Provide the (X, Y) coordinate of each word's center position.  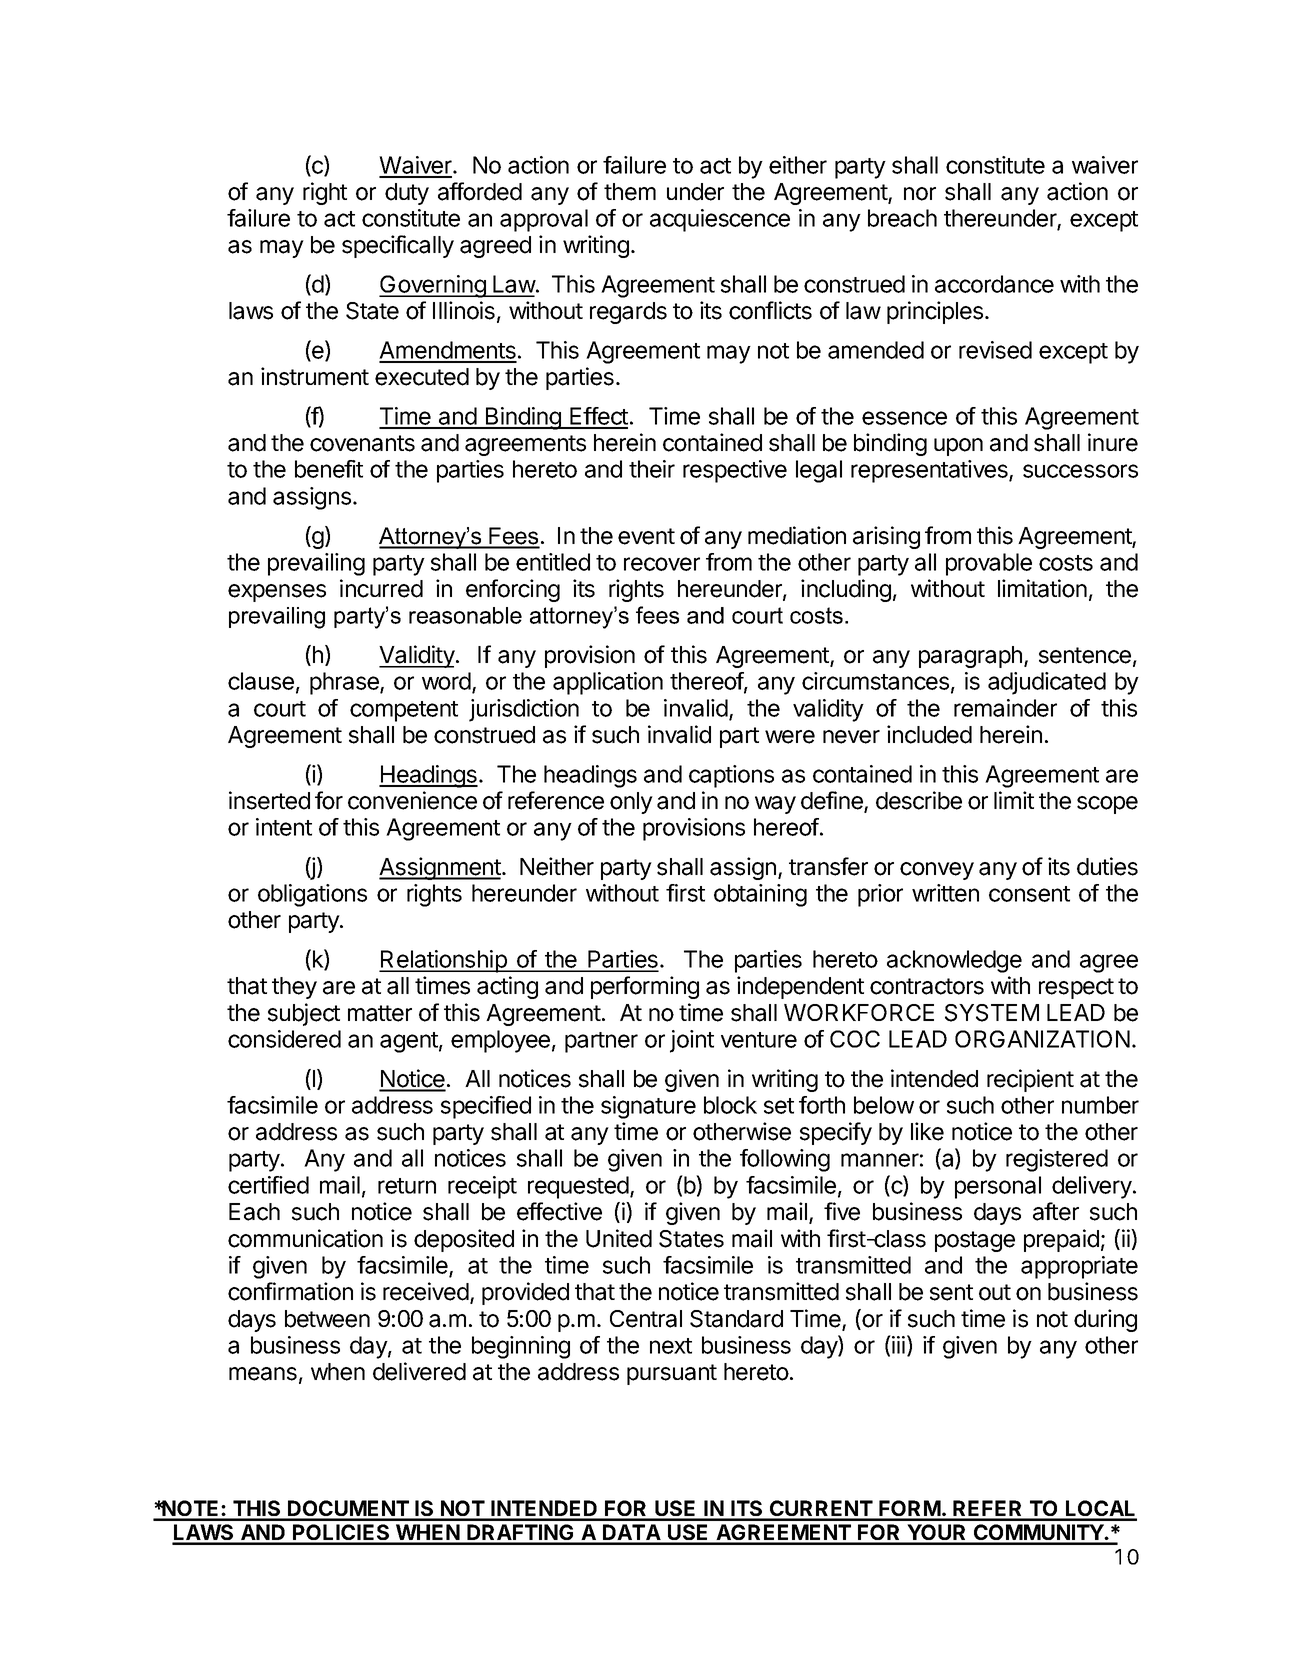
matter (380, 1013)
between (327, 1319)
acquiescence (720, 220)
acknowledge (954, 961)
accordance (994, 284)
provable (989, 564)
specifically (398, 246)
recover (662, 564)
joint (692, 1041)
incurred (381, 588)
